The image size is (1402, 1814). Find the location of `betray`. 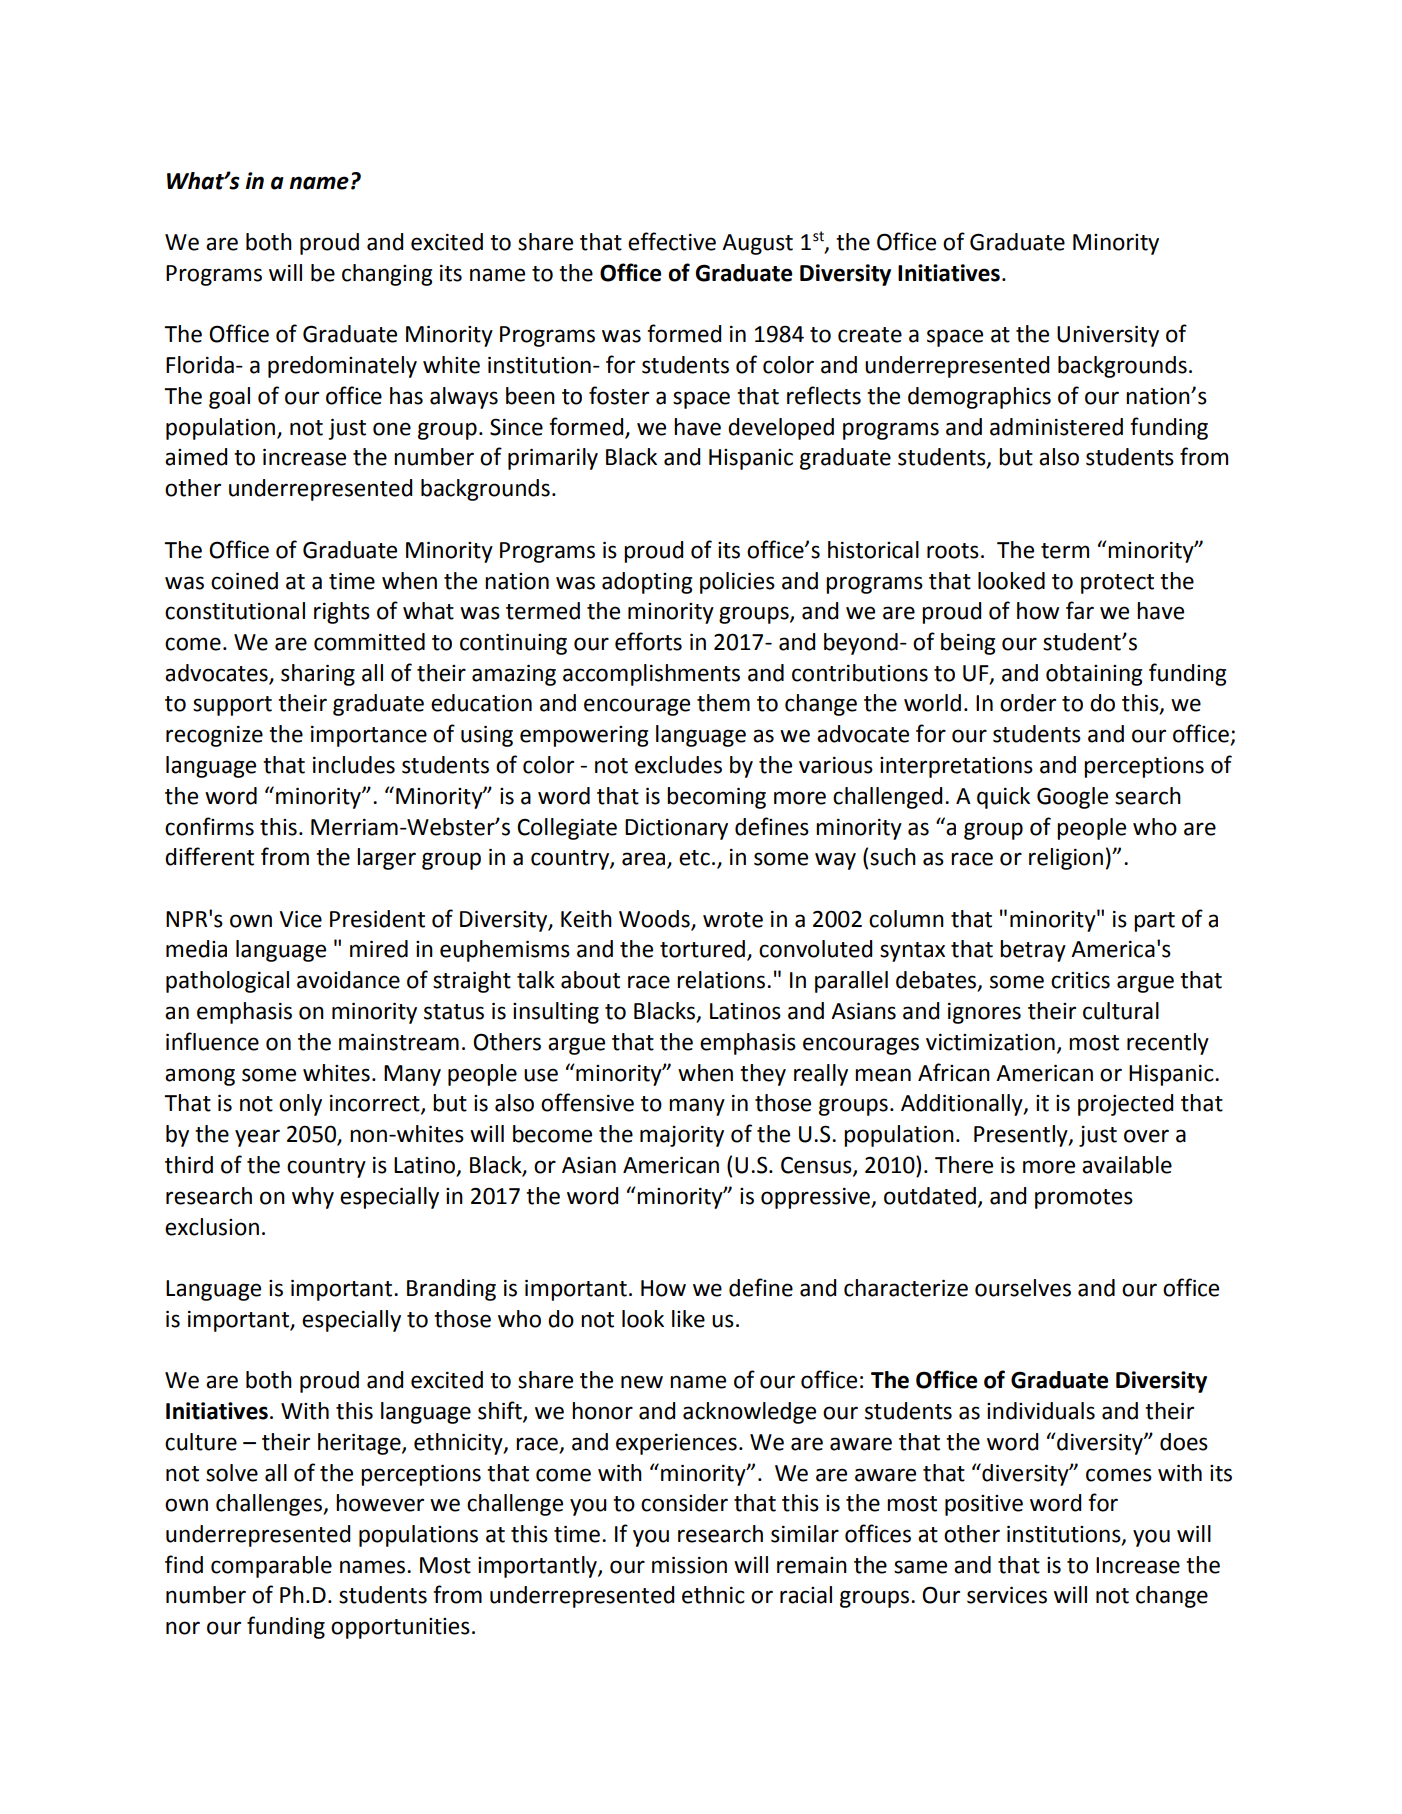

betray is located at coordinates (1033, 951).
